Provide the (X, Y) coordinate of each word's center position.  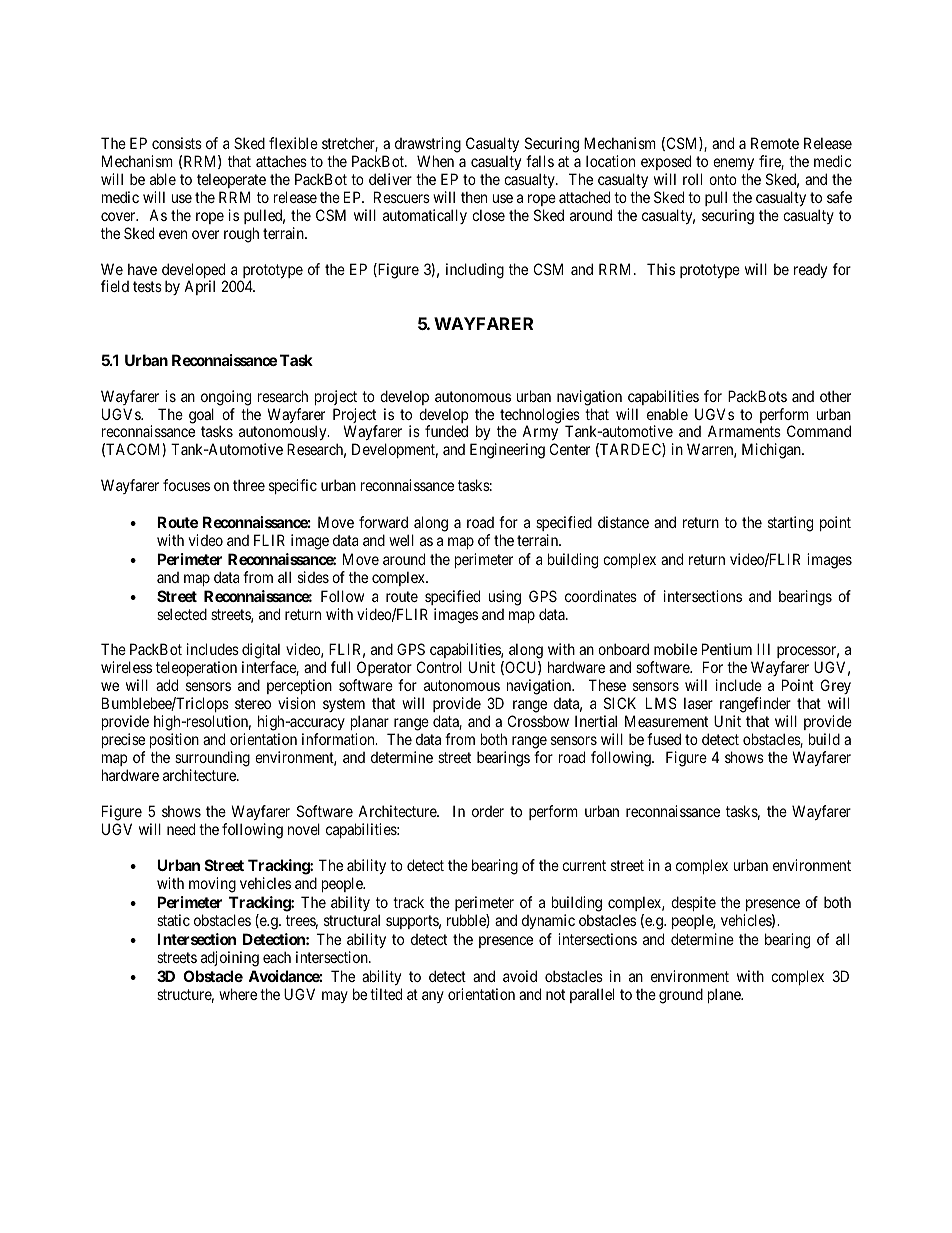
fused (664, 739)
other (835, 396)
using (505, 598)
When (435, 161)
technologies (540, 417)
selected (182, 614)
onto (723, 179)
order (488, 811)
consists (177, 143)
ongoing (226, 398)
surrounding (212, 759)
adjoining (230, 959)
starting (790, 524)
